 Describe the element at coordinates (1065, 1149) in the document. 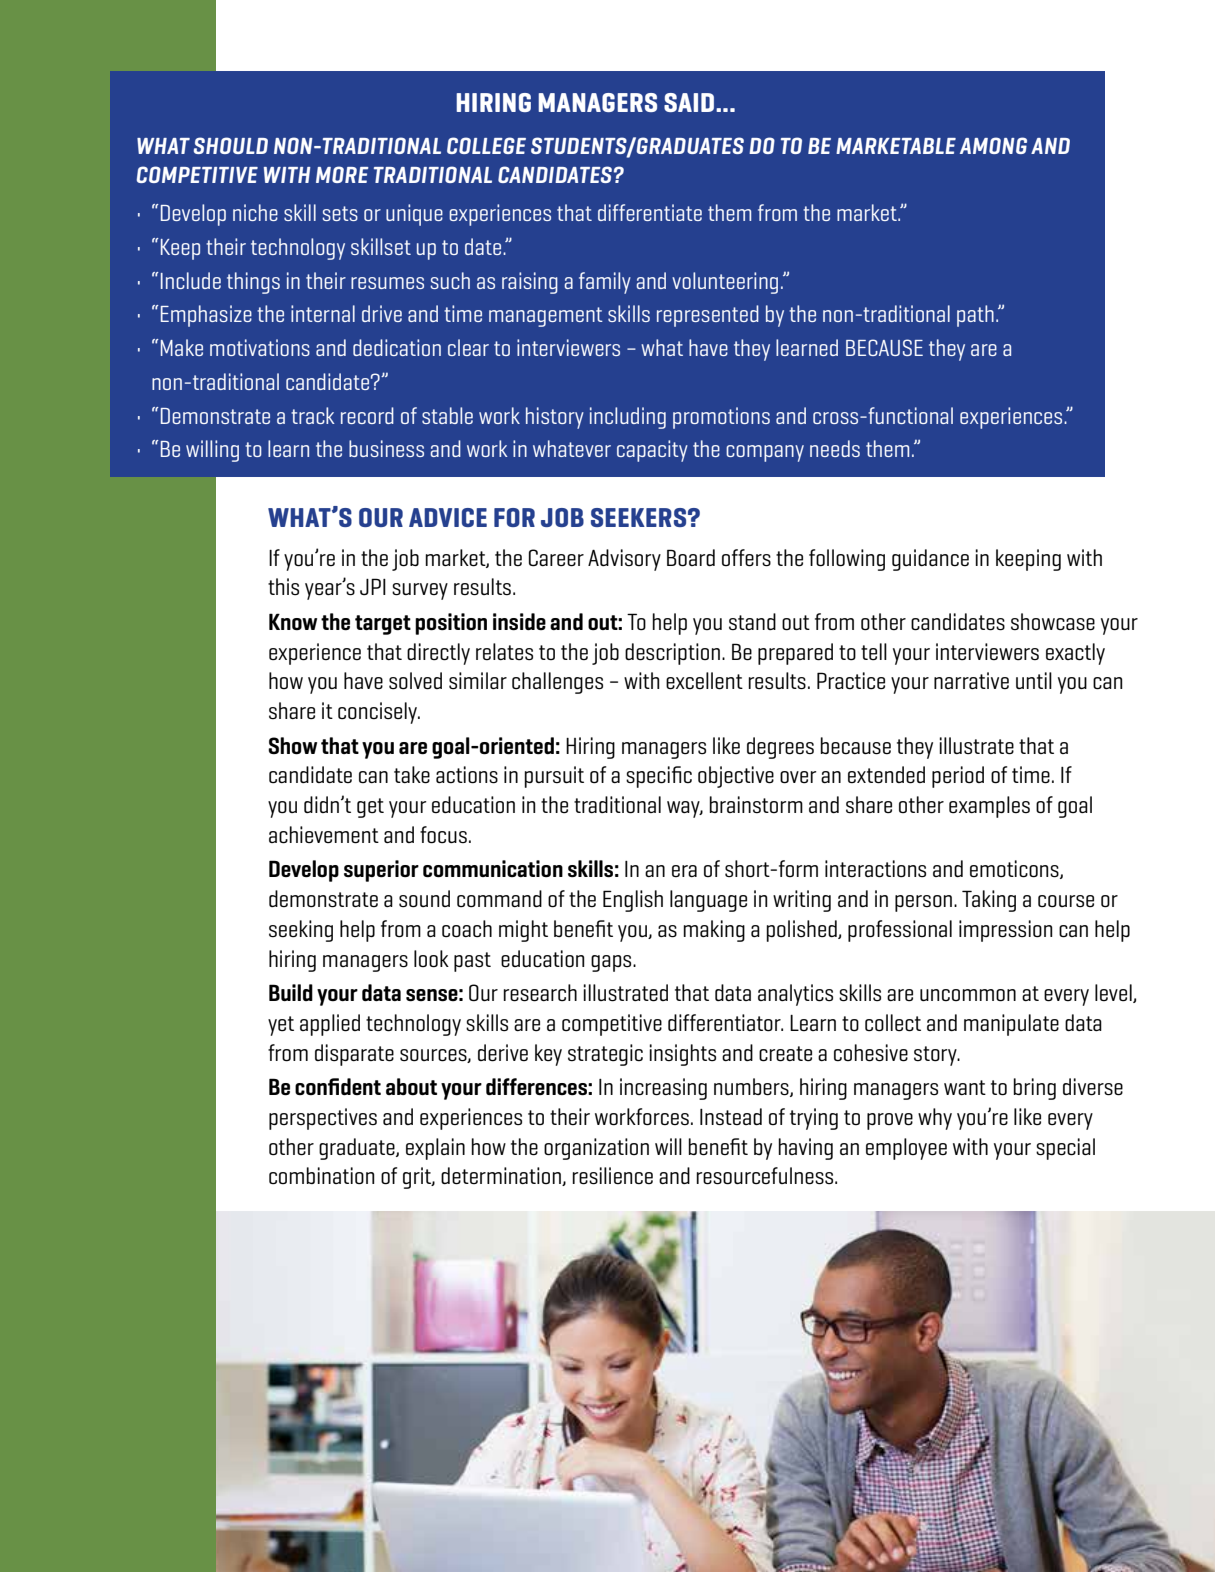

I see `special` at that location.
